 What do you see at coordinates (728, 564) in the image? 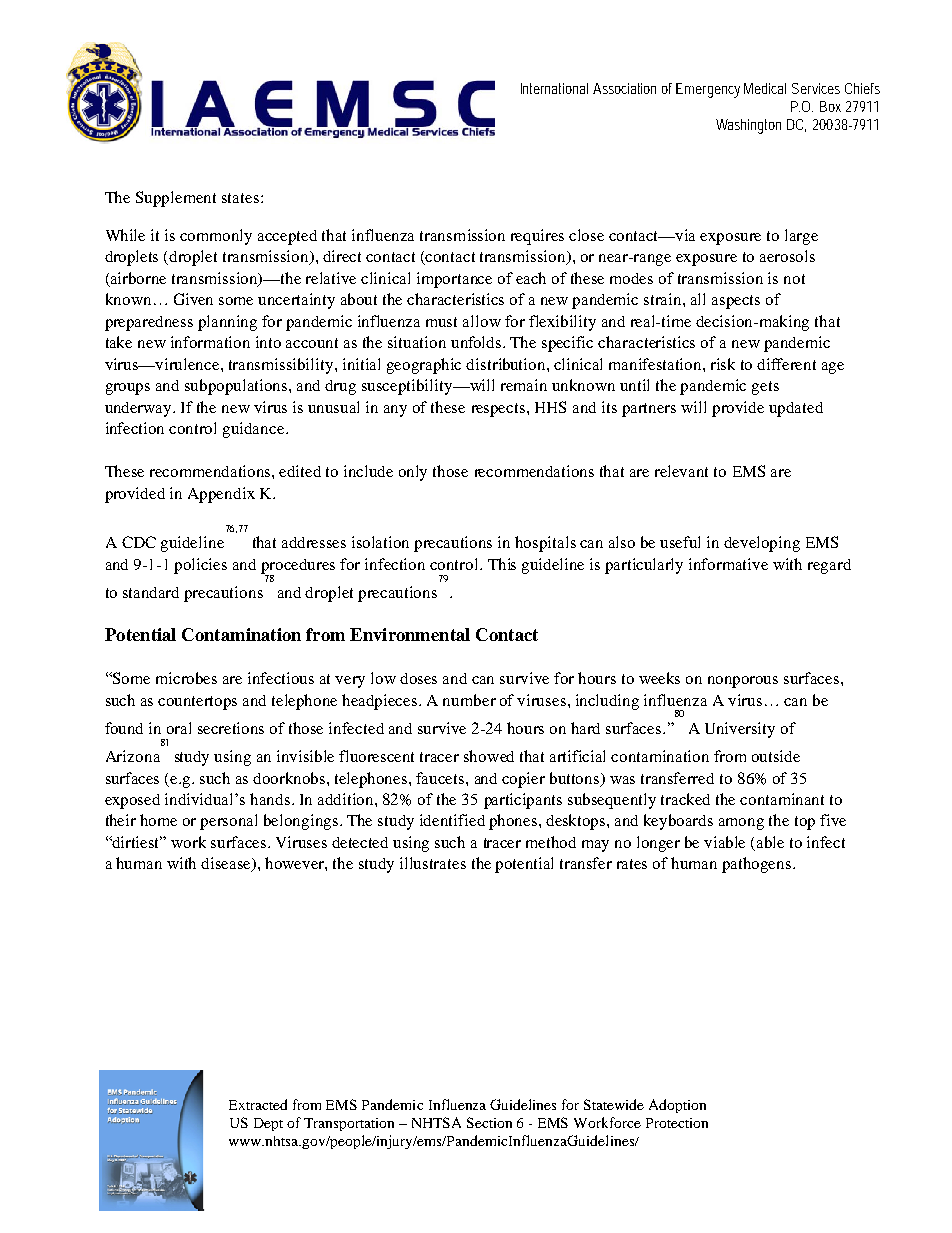
I see `informative` at bounding box center [728, 564].
